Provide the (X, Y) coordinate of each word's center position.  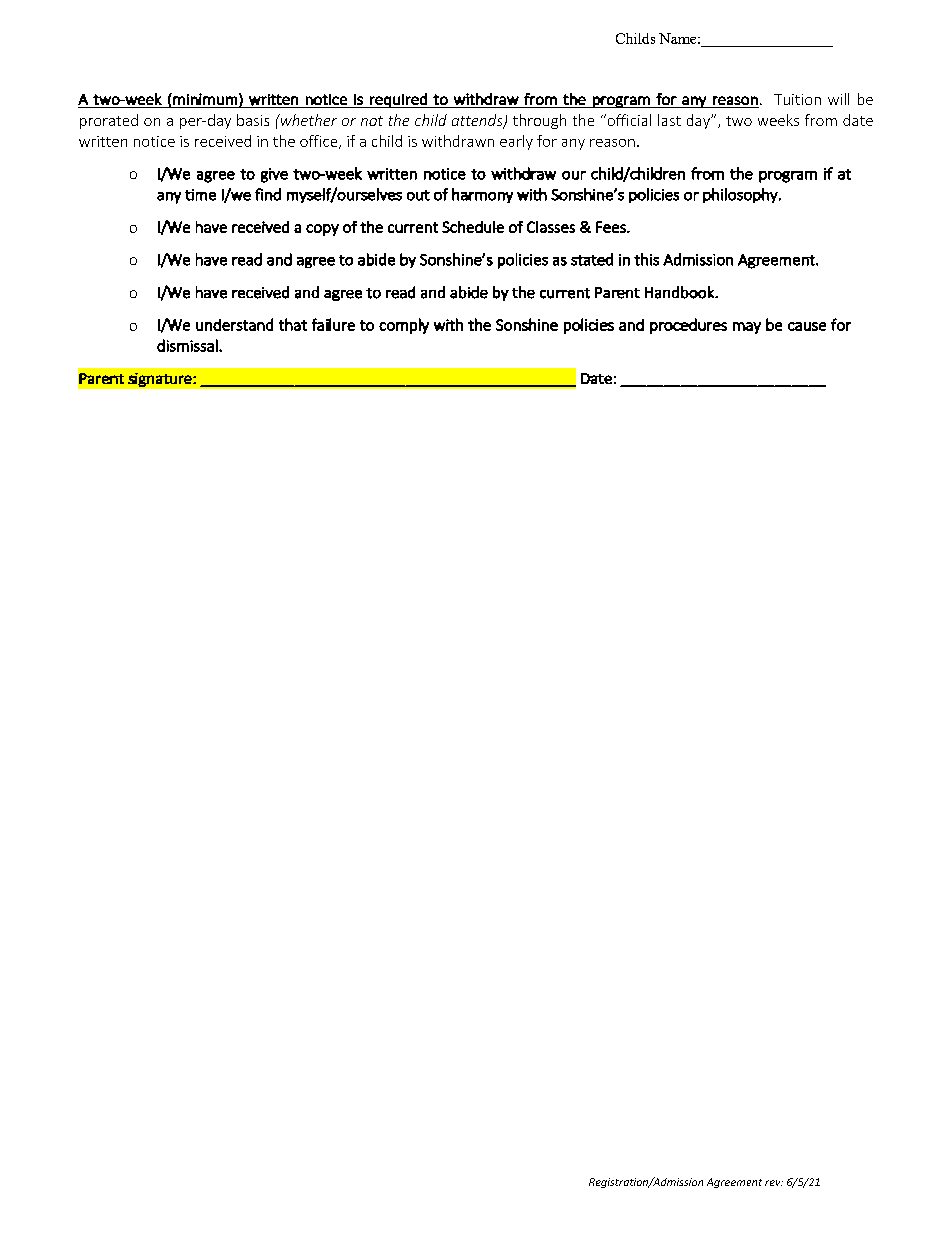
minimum (204, 99)
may (747, 328)
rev (774, 1183)
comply (404, 326)
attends (478, 121)
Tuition (797, 99)
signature (161, 380)
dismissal (188, 345)
